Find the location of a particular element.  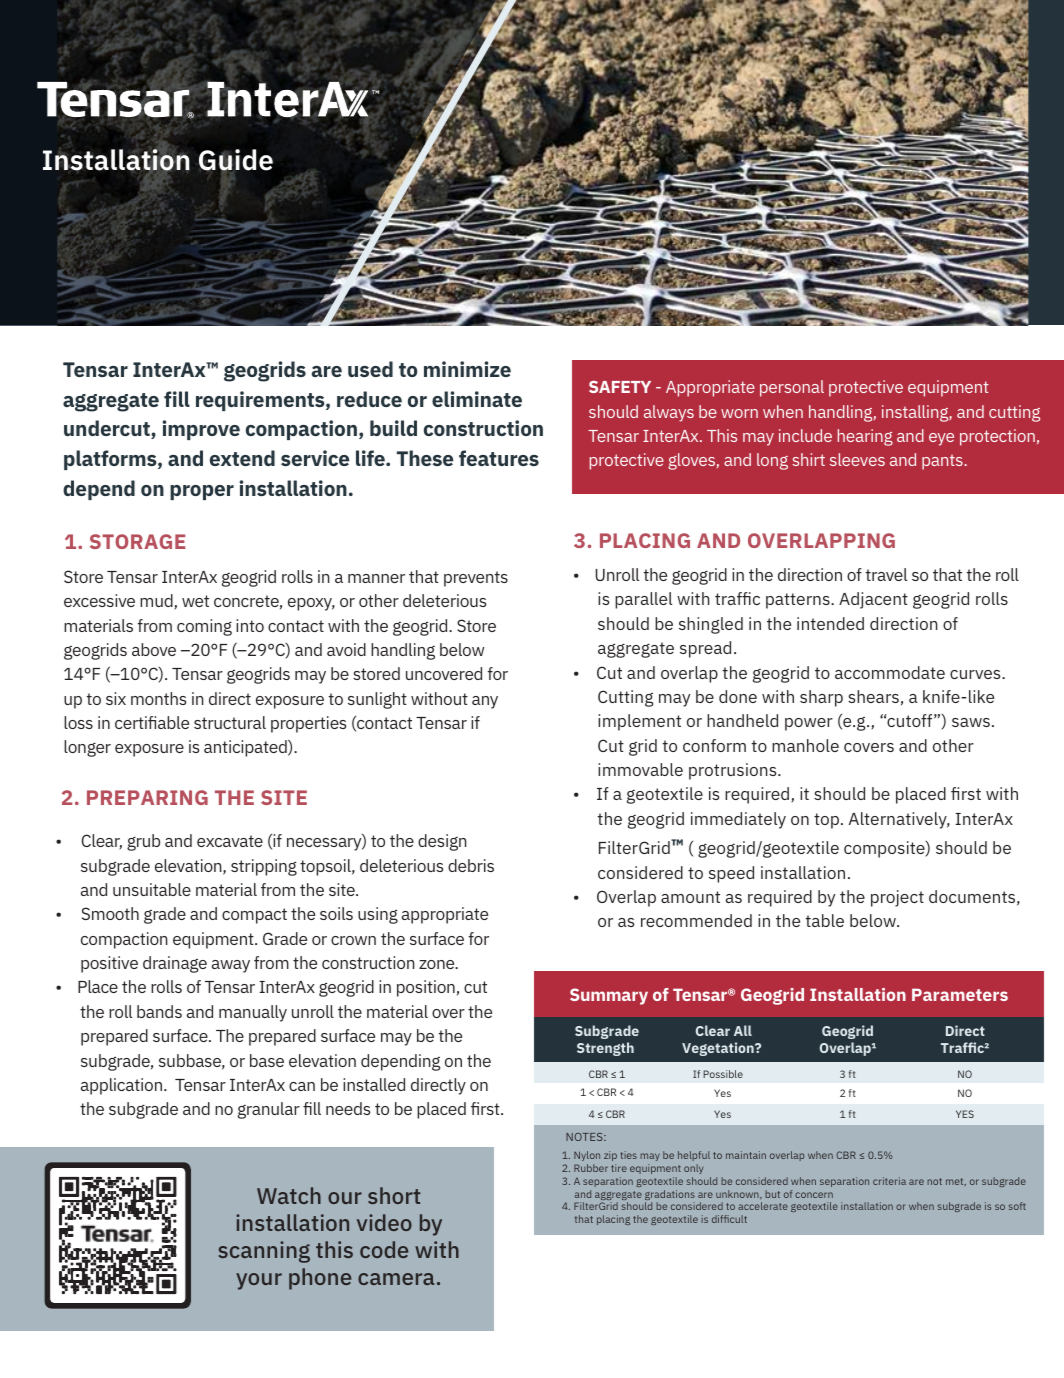

personal is located at coordinates (792, 388).
